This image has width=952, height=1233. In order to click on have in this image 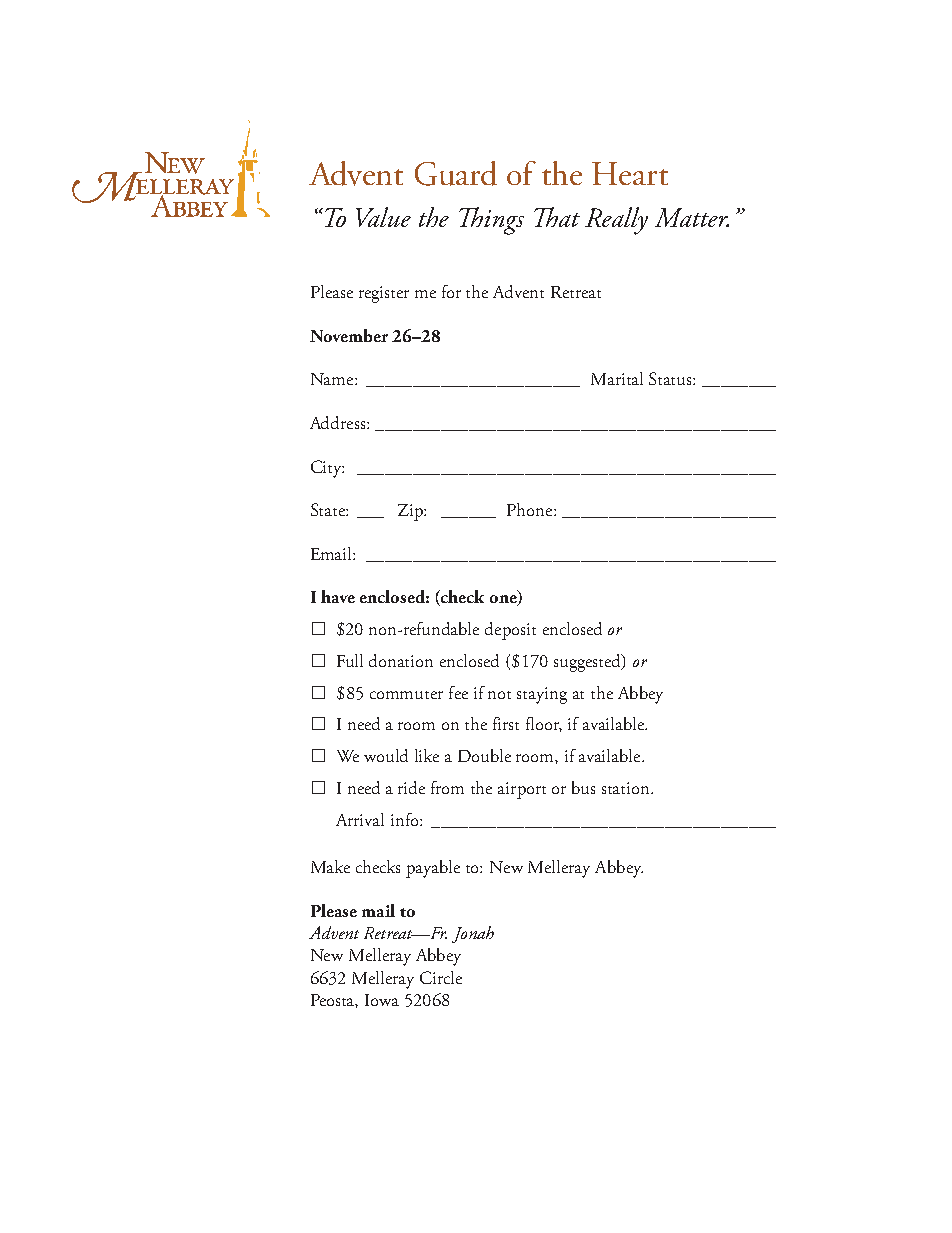, I will do `click(338, 596)`.
